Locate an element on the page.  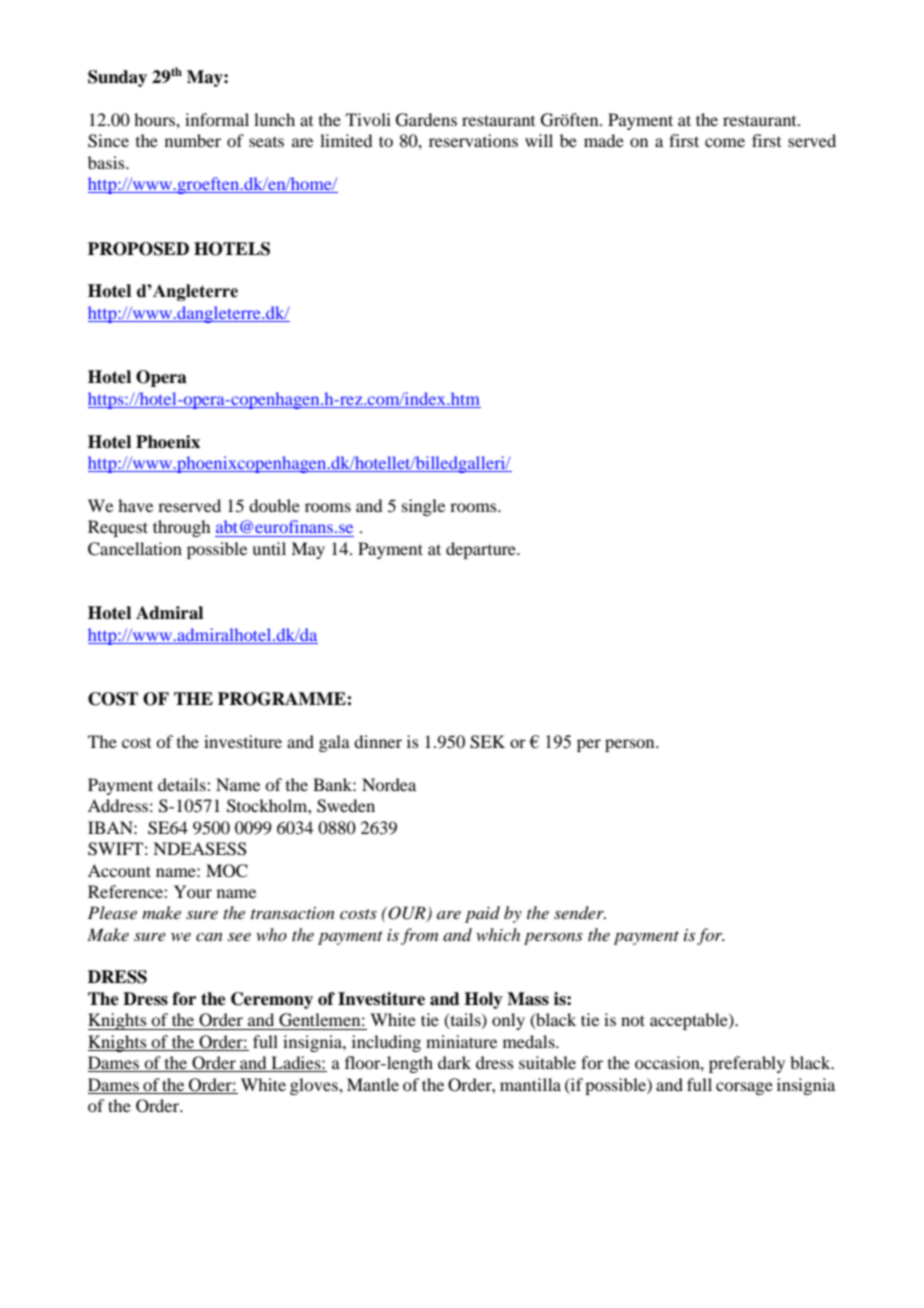
MOC is located at coordinates (227, 871).
